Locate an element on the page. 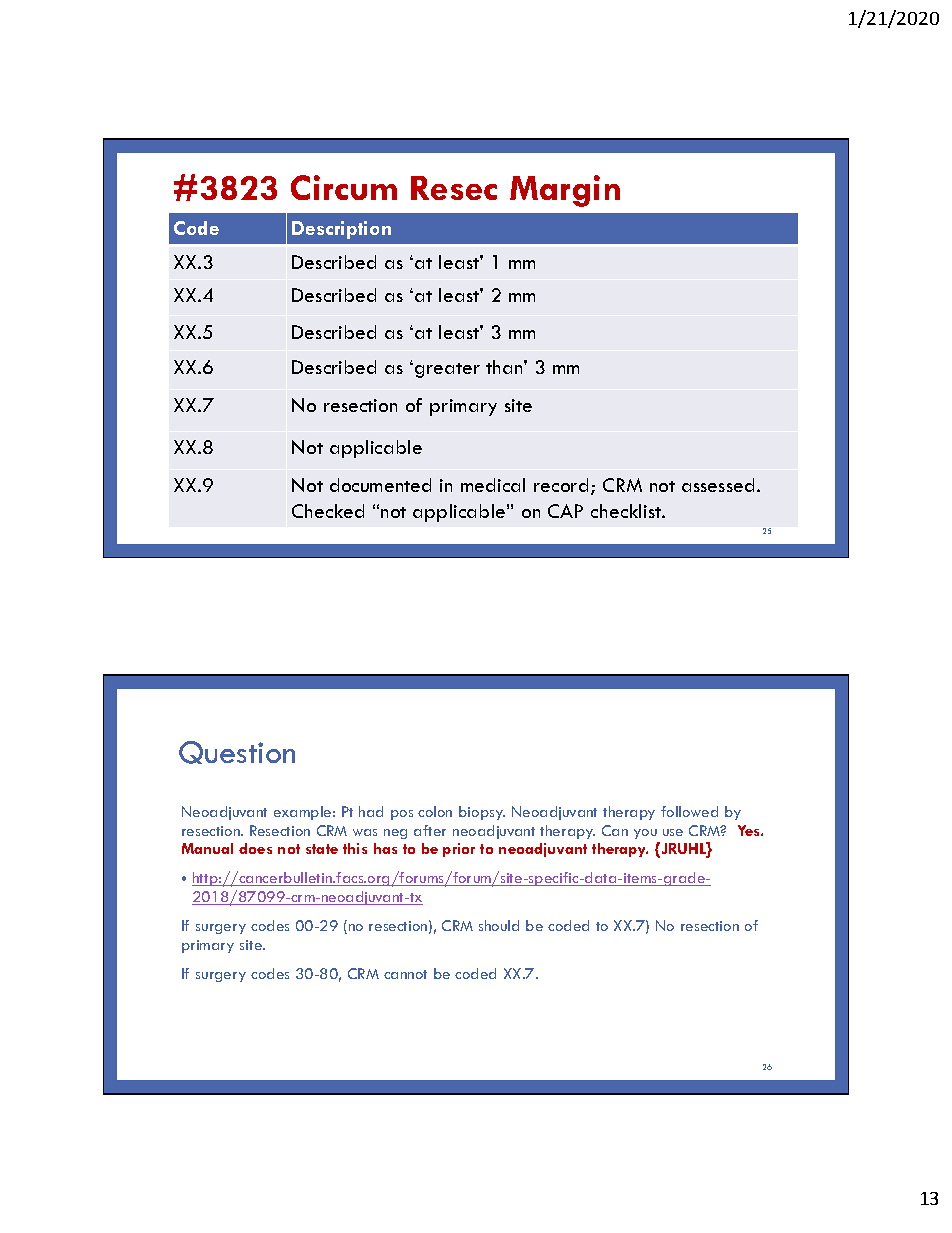 The width and height of the document is (952, 1233). record is located at coordinates (561, 485).
